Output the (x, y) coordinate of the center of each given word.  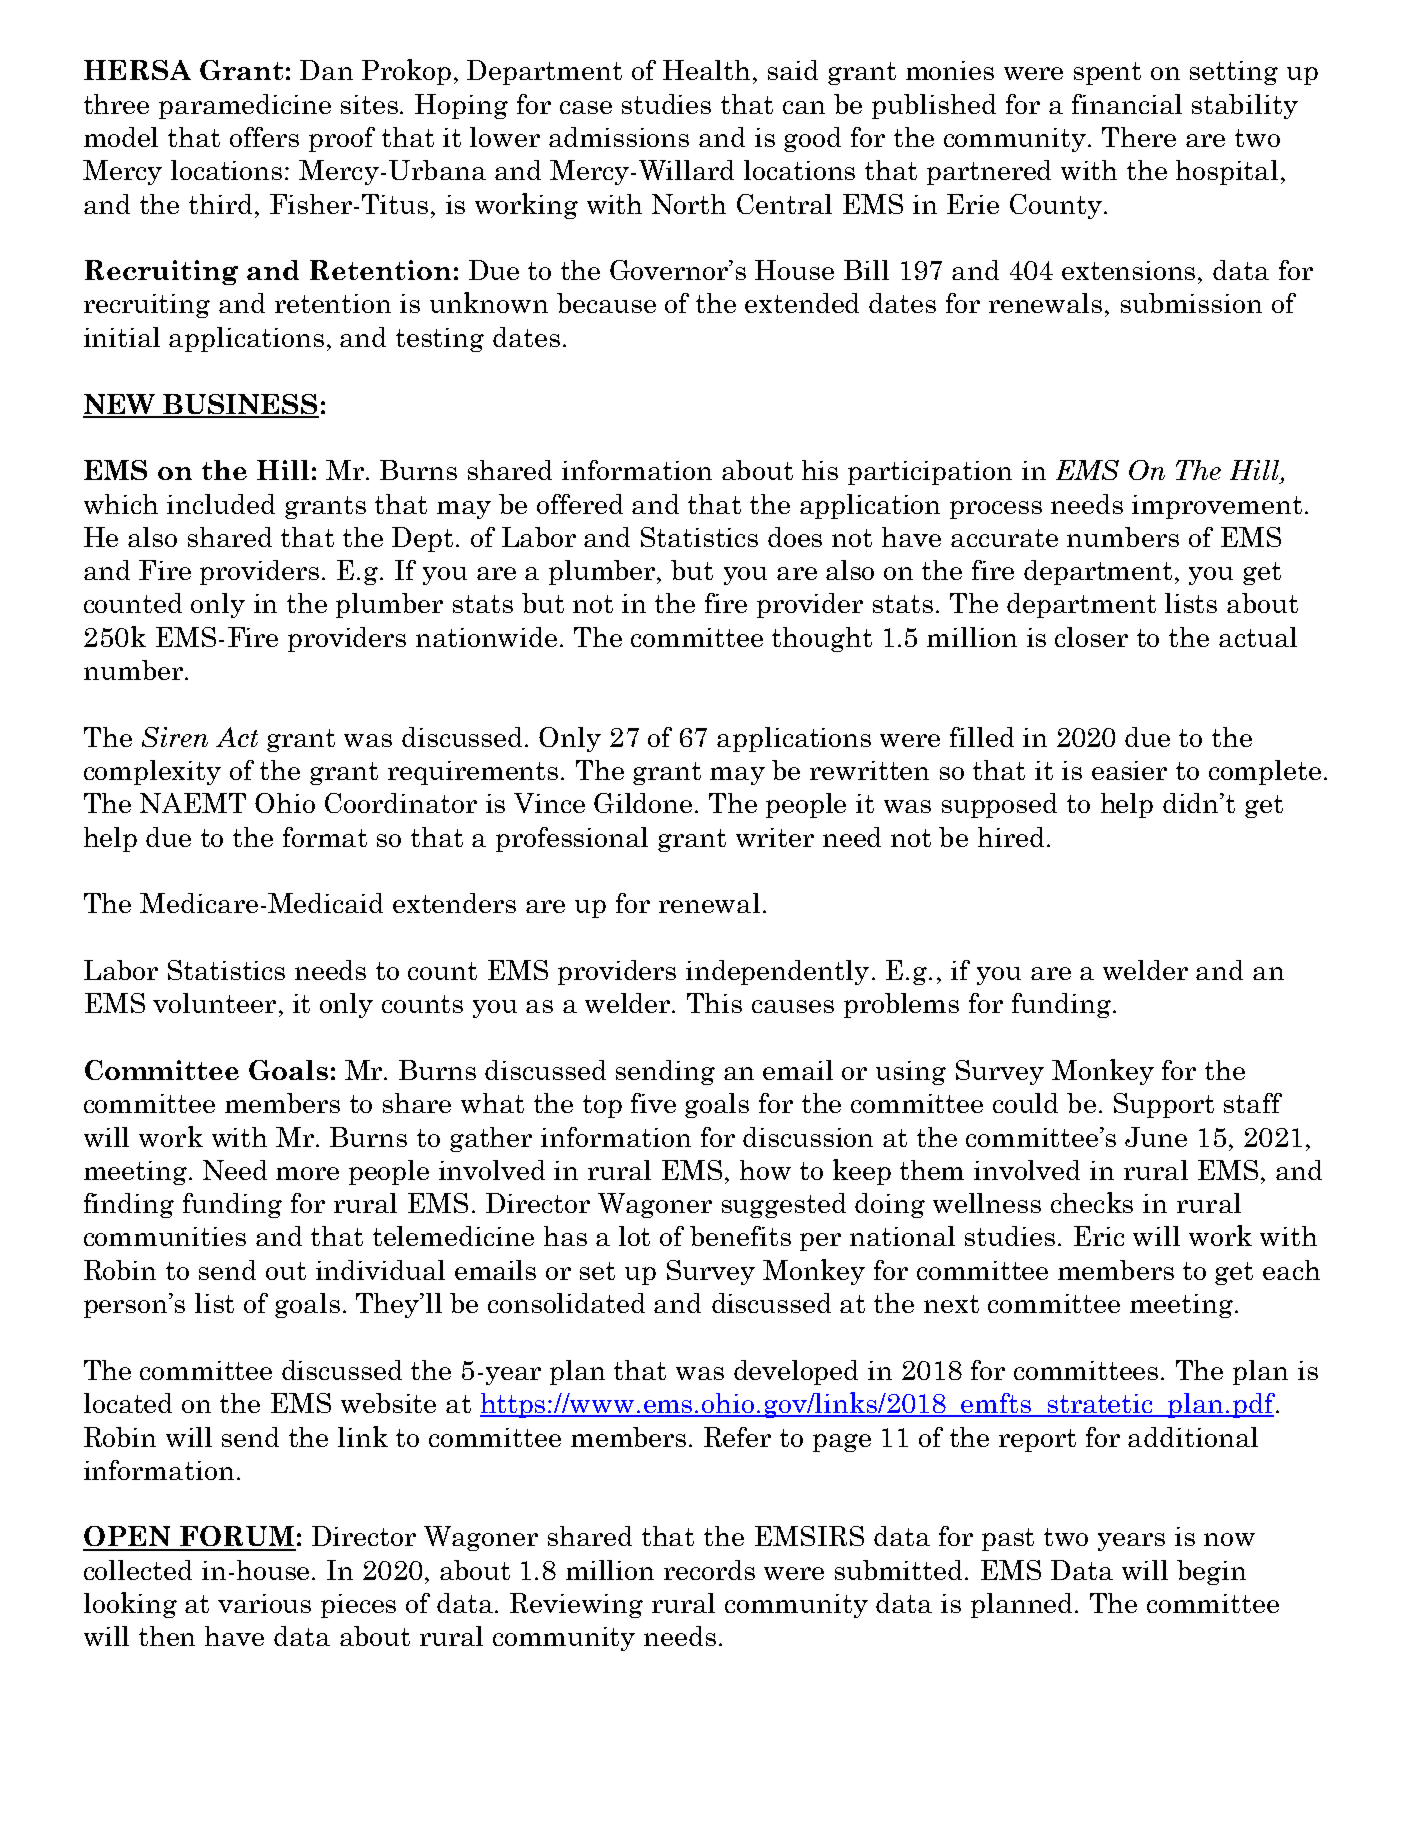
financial (1127, 104)
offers (264, 137)
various (264, 1603)
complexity (152, 772)
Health (706, 70)
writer (775, 837)
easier (1129, 770)
